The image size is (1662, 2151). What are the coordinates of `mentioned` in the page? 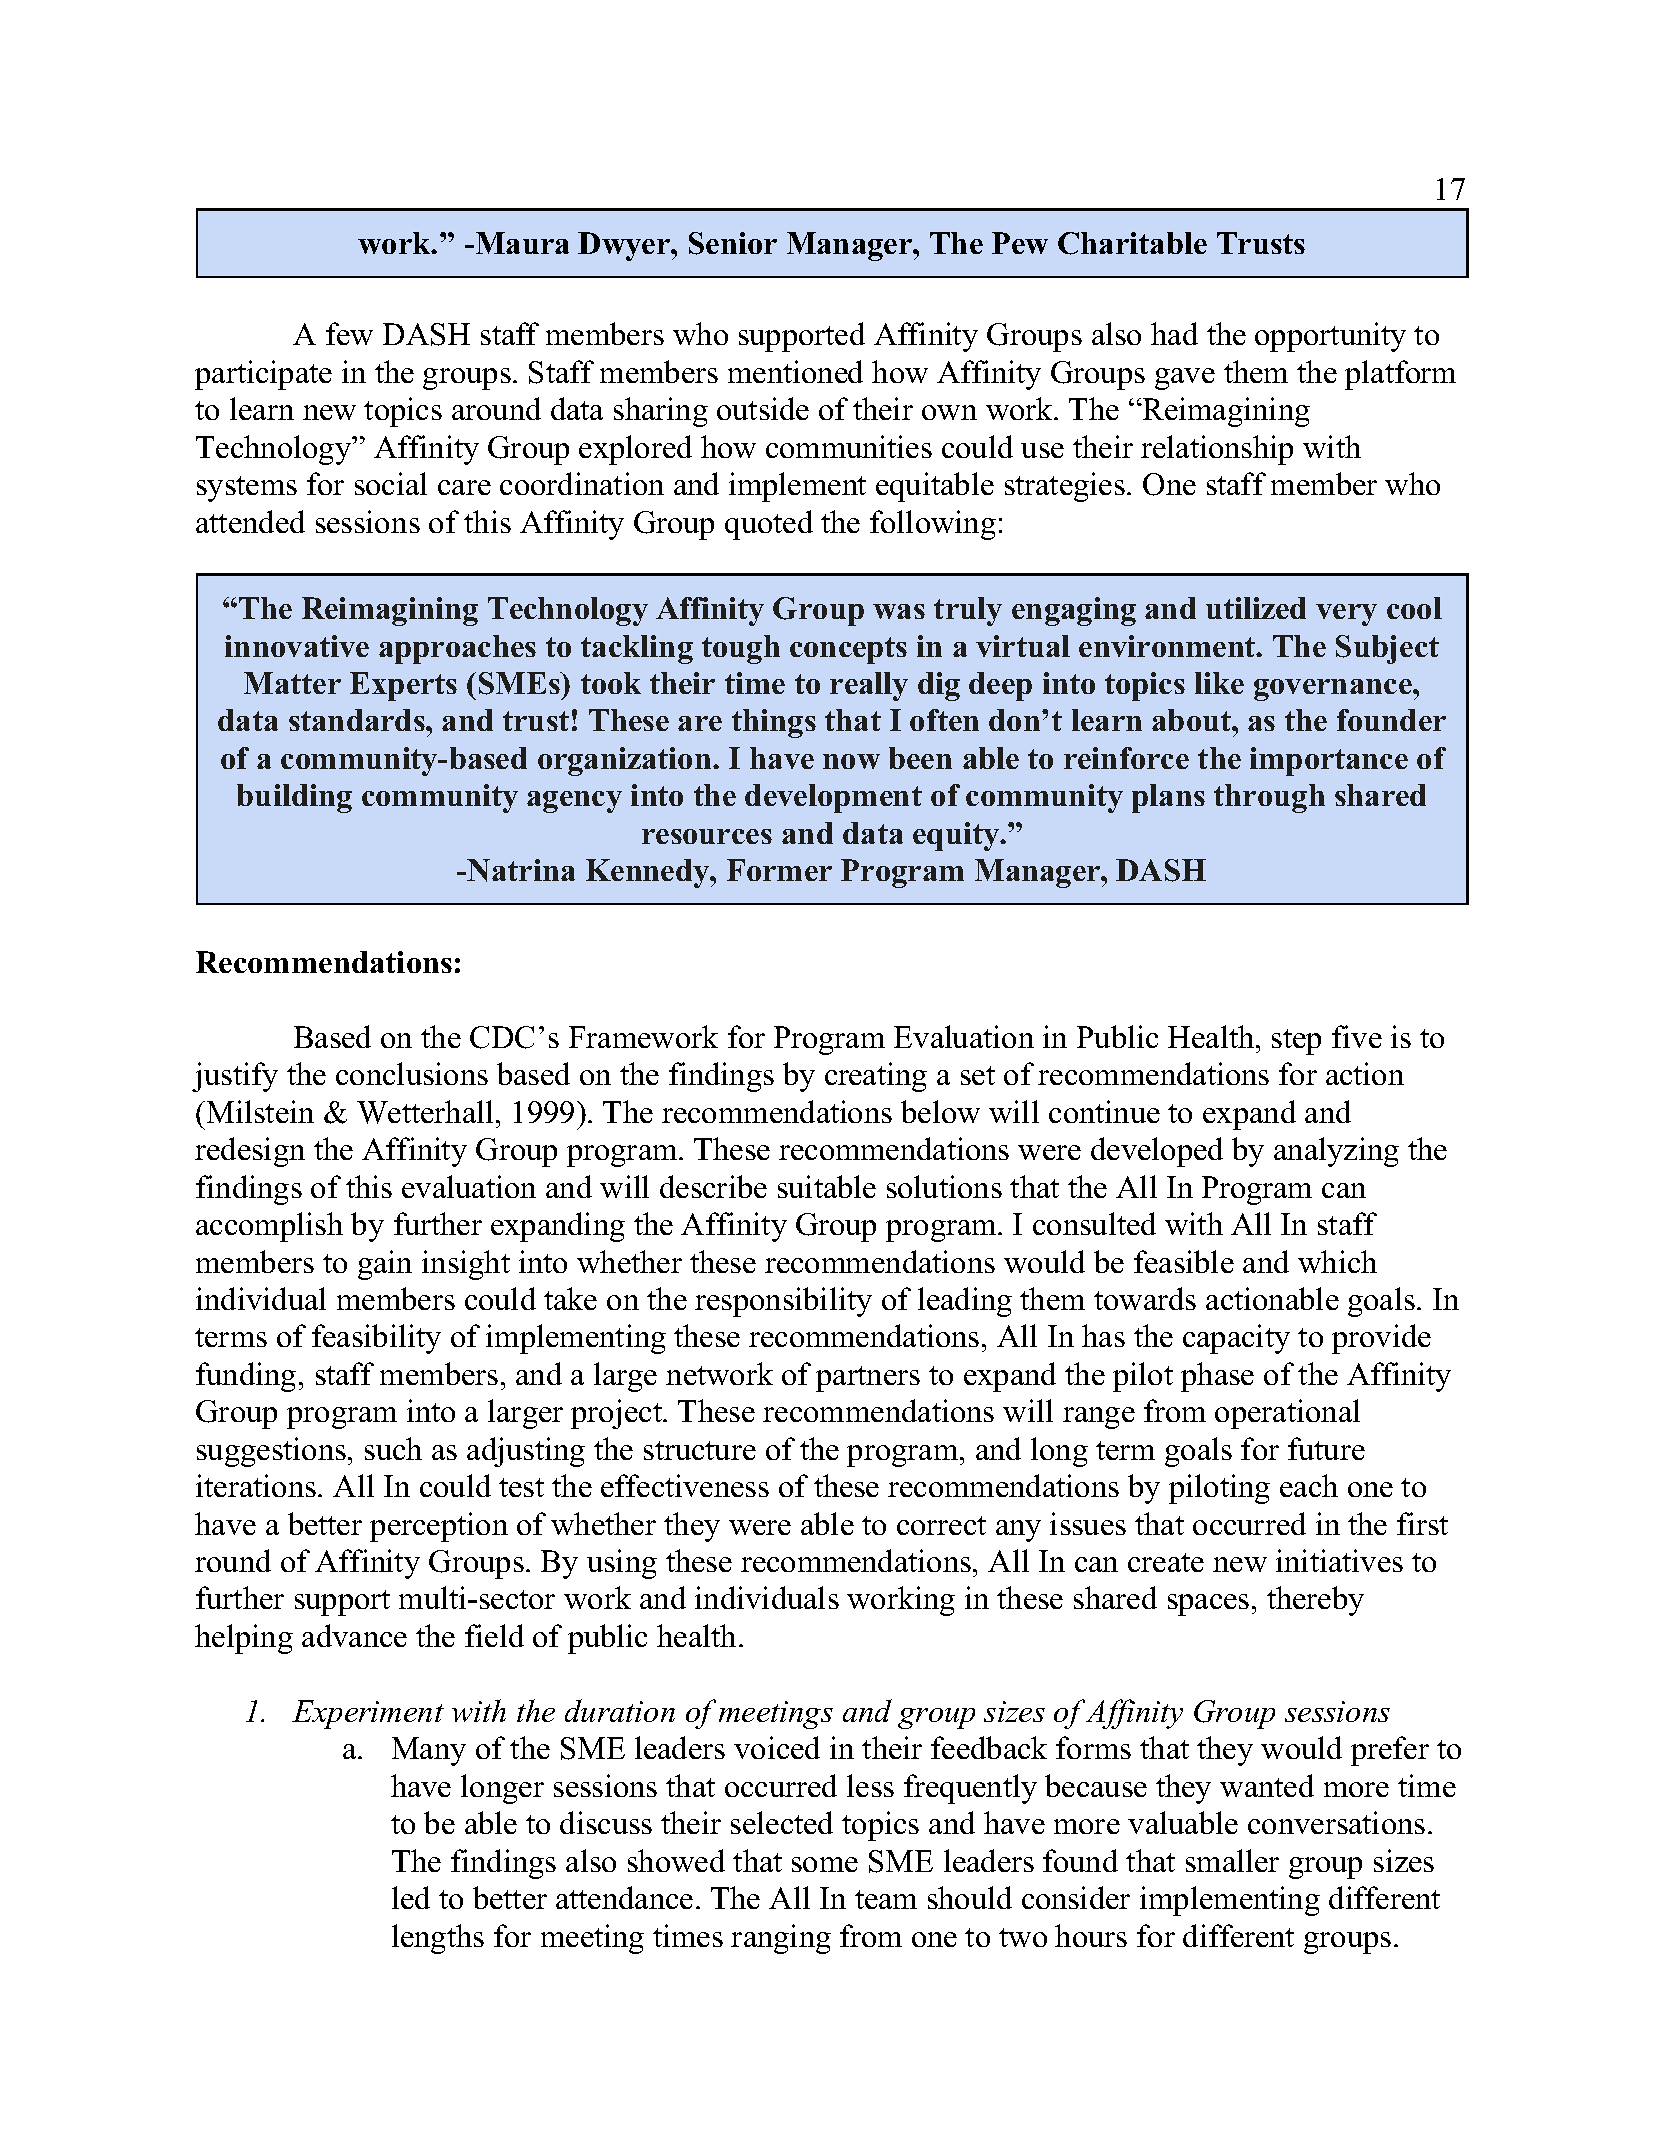 It's located at (795, 371).
